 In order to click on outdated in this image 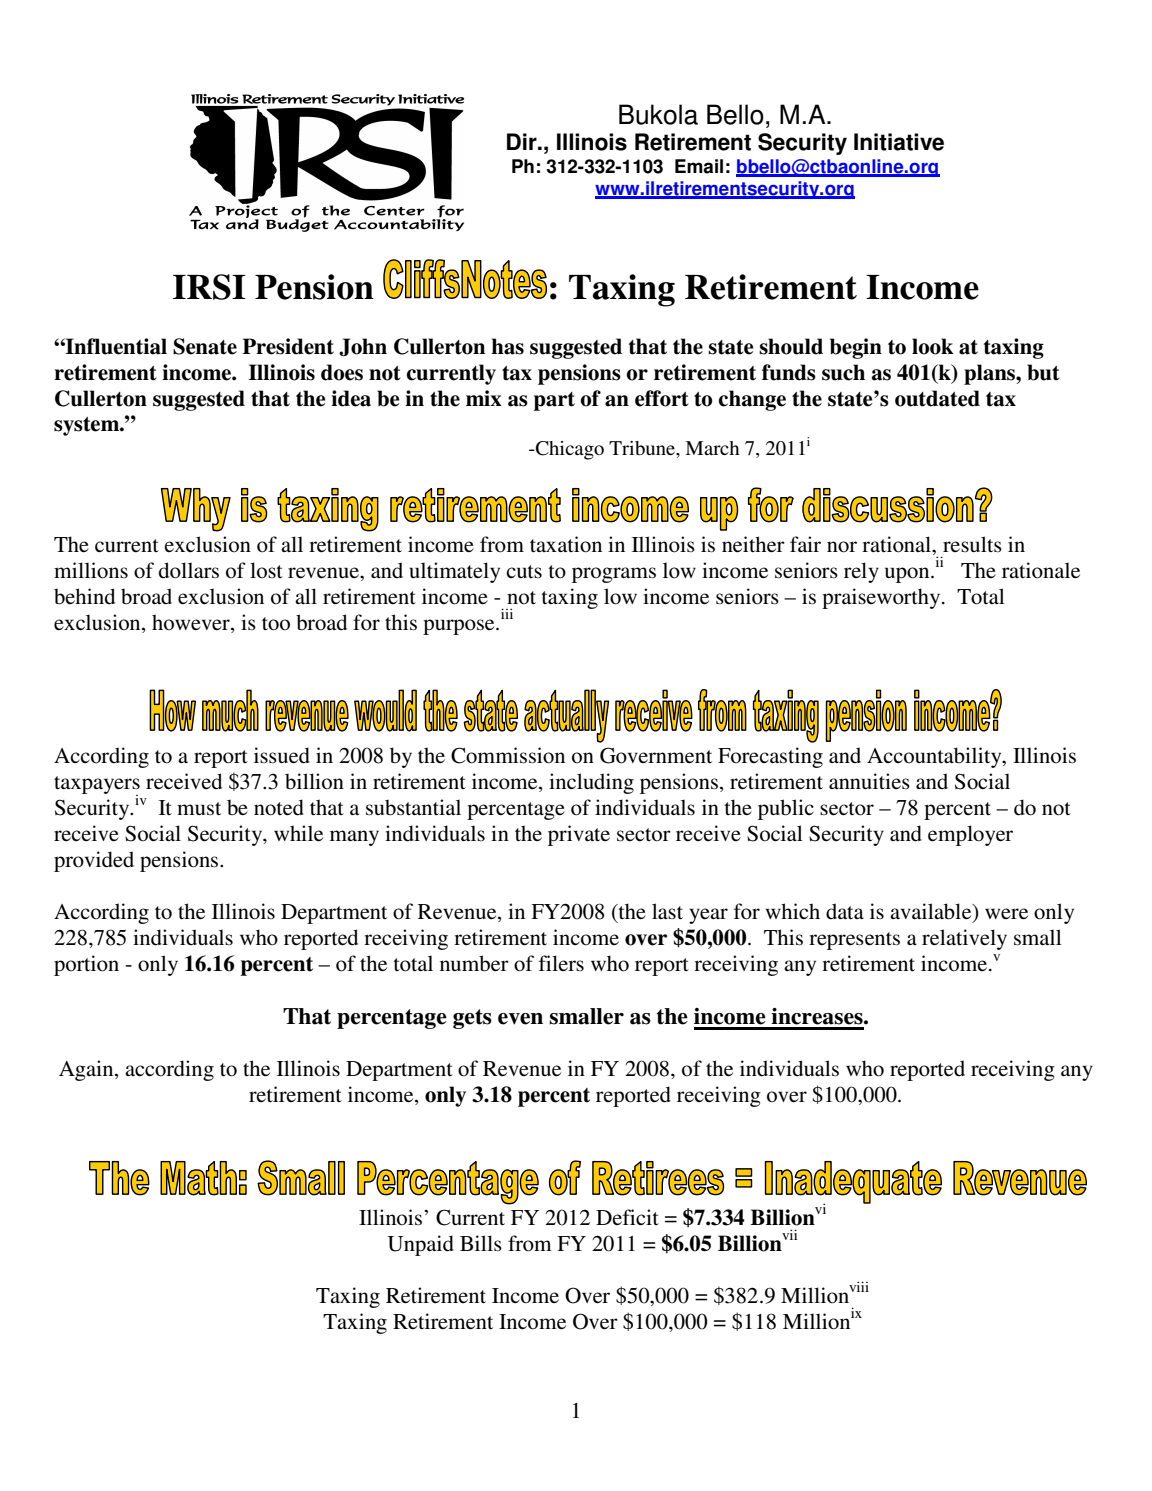, I will do `click(937, 398)`.
